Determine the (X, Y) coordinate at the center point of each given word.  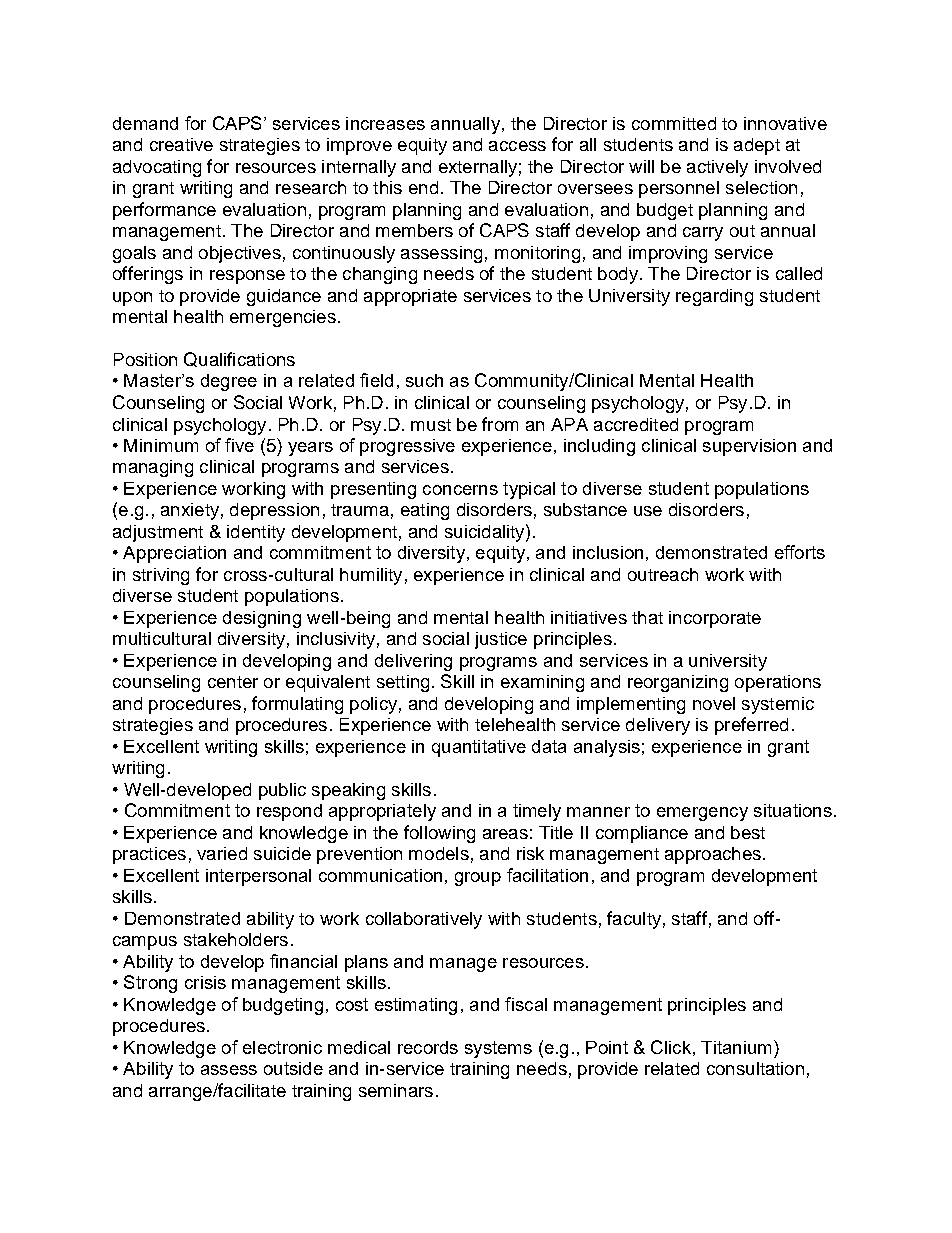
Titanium (736, 1047)
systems (498, 1049)
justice (501, 640)
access (517, 146)
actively (717, 168)
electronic (282, 1047)
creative (181, 144)
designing (262, 619)
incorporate (715, 619)
